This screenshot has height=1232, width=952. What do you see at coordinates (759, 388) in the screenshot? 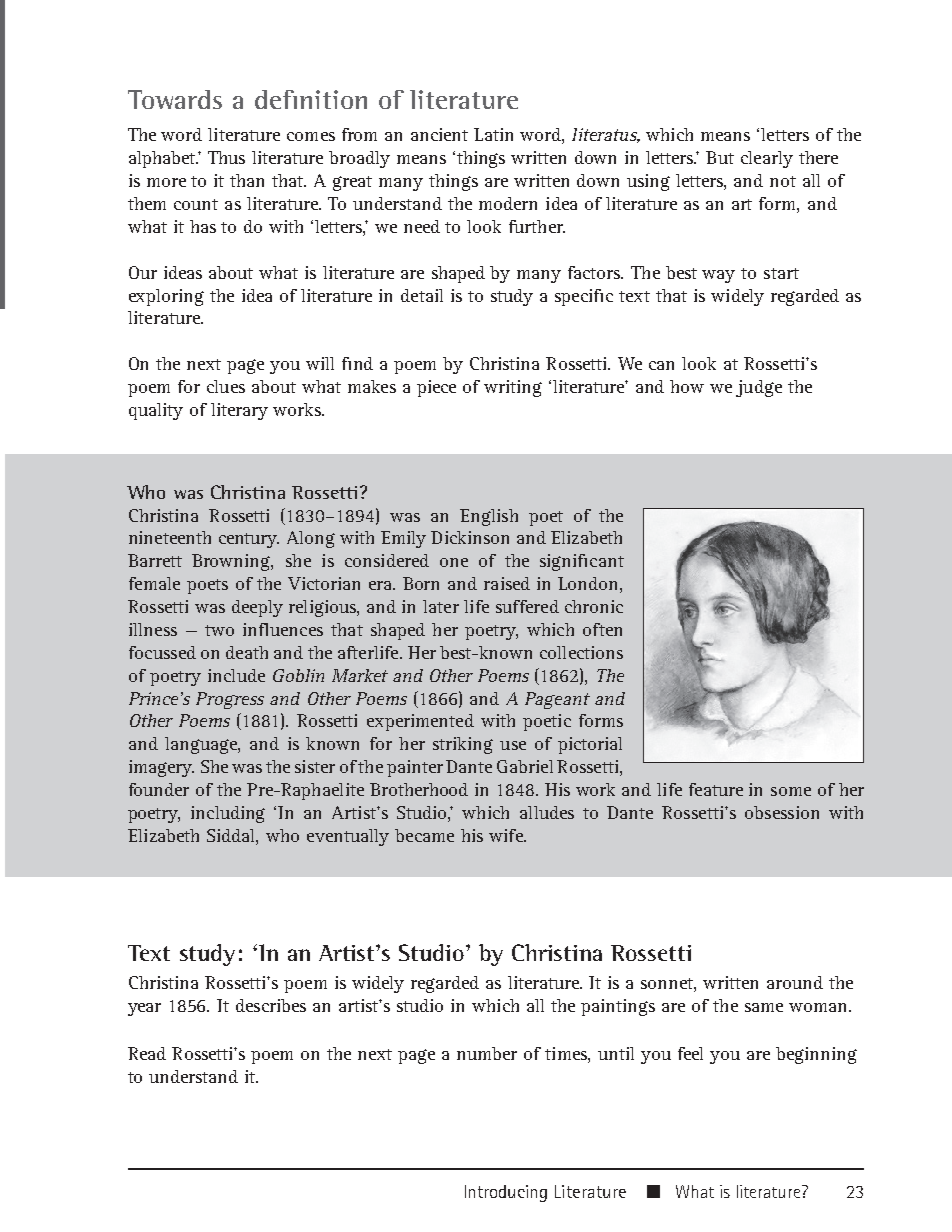
I see `judge` at bounding box center [759, 388].
